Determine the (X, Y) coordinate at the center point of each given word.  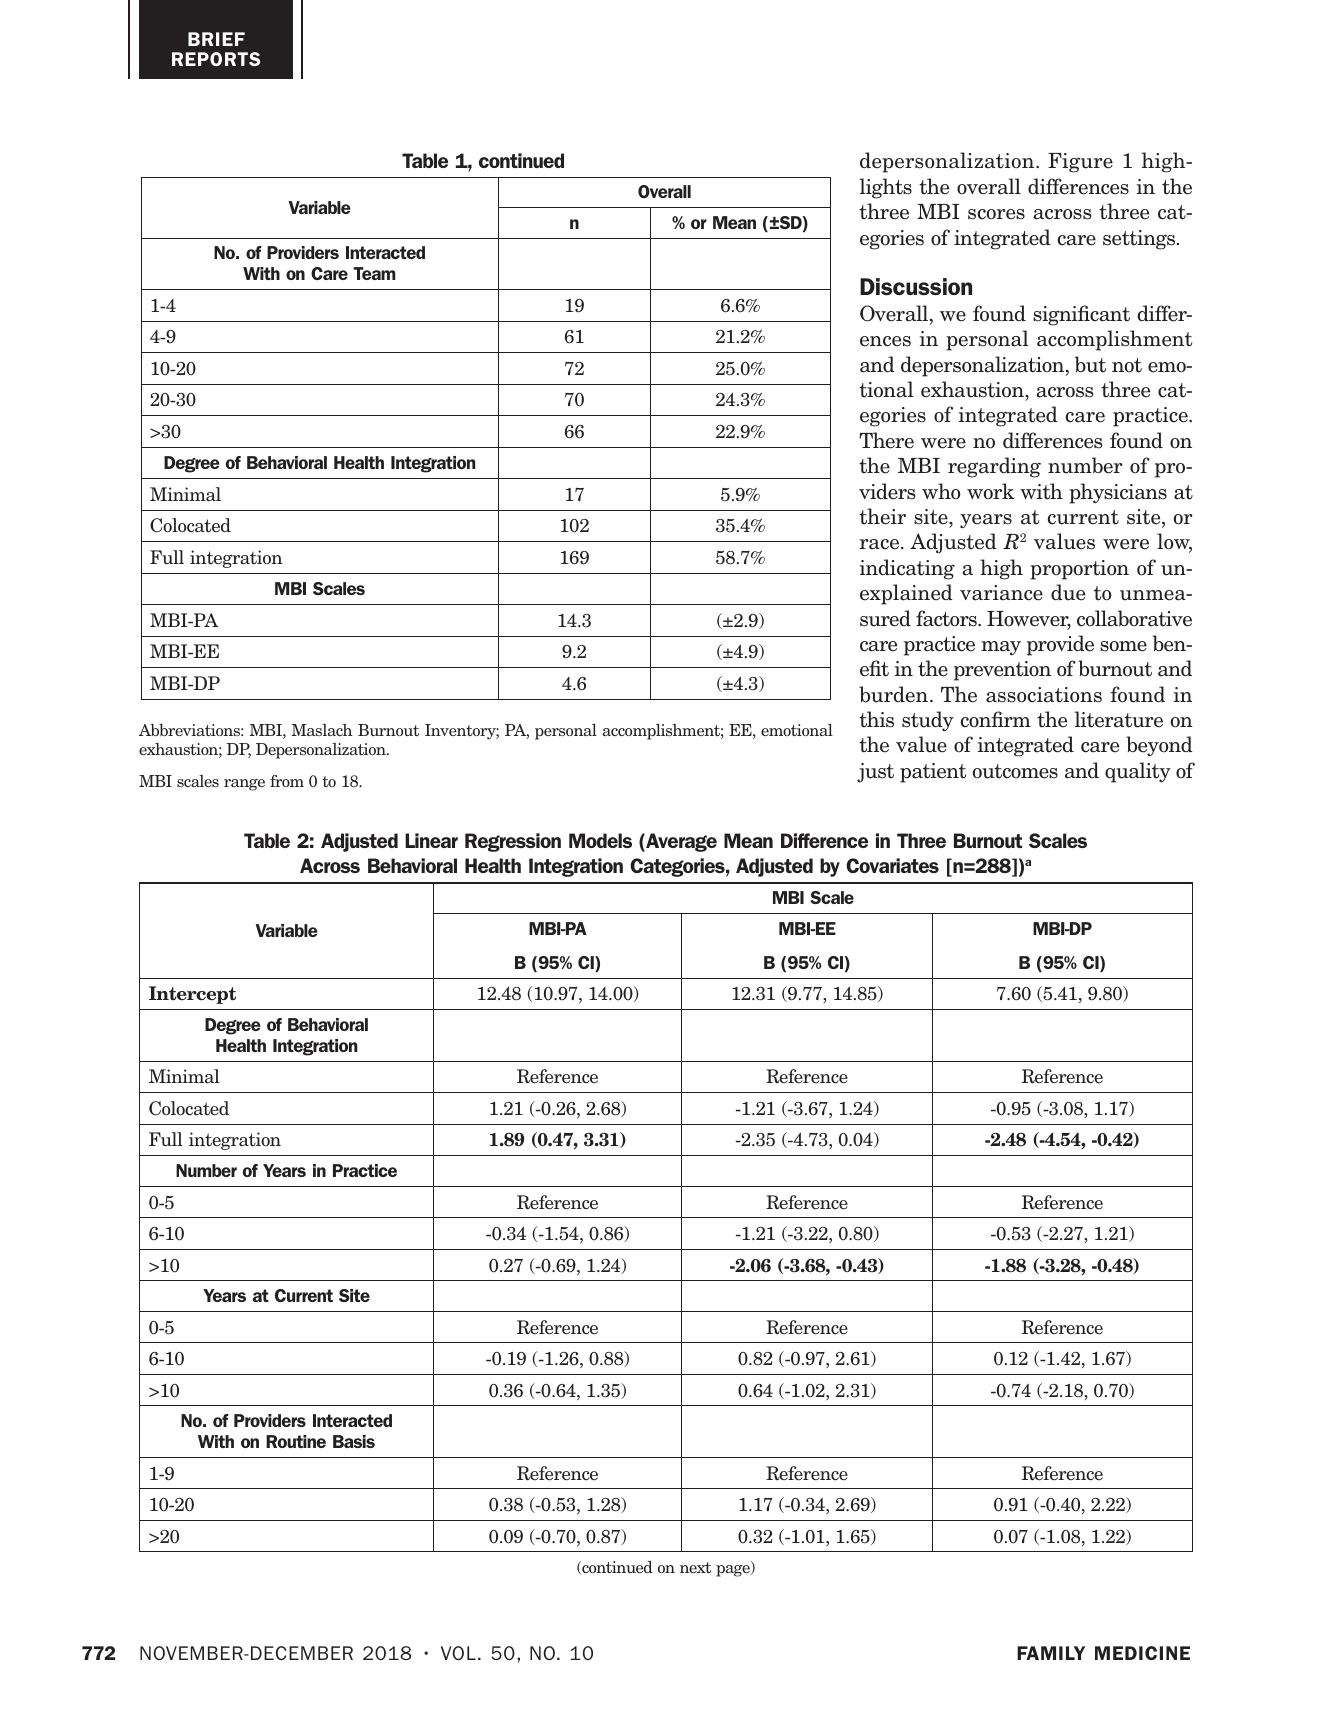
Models (600, 840)
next (695, 1567)
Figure (1080, 163)
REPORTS (216, 59)
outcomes (1015, 771)
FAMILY (1051, 1653)
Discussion (916, 286)
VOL (458, 1653)
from (287, 781)
